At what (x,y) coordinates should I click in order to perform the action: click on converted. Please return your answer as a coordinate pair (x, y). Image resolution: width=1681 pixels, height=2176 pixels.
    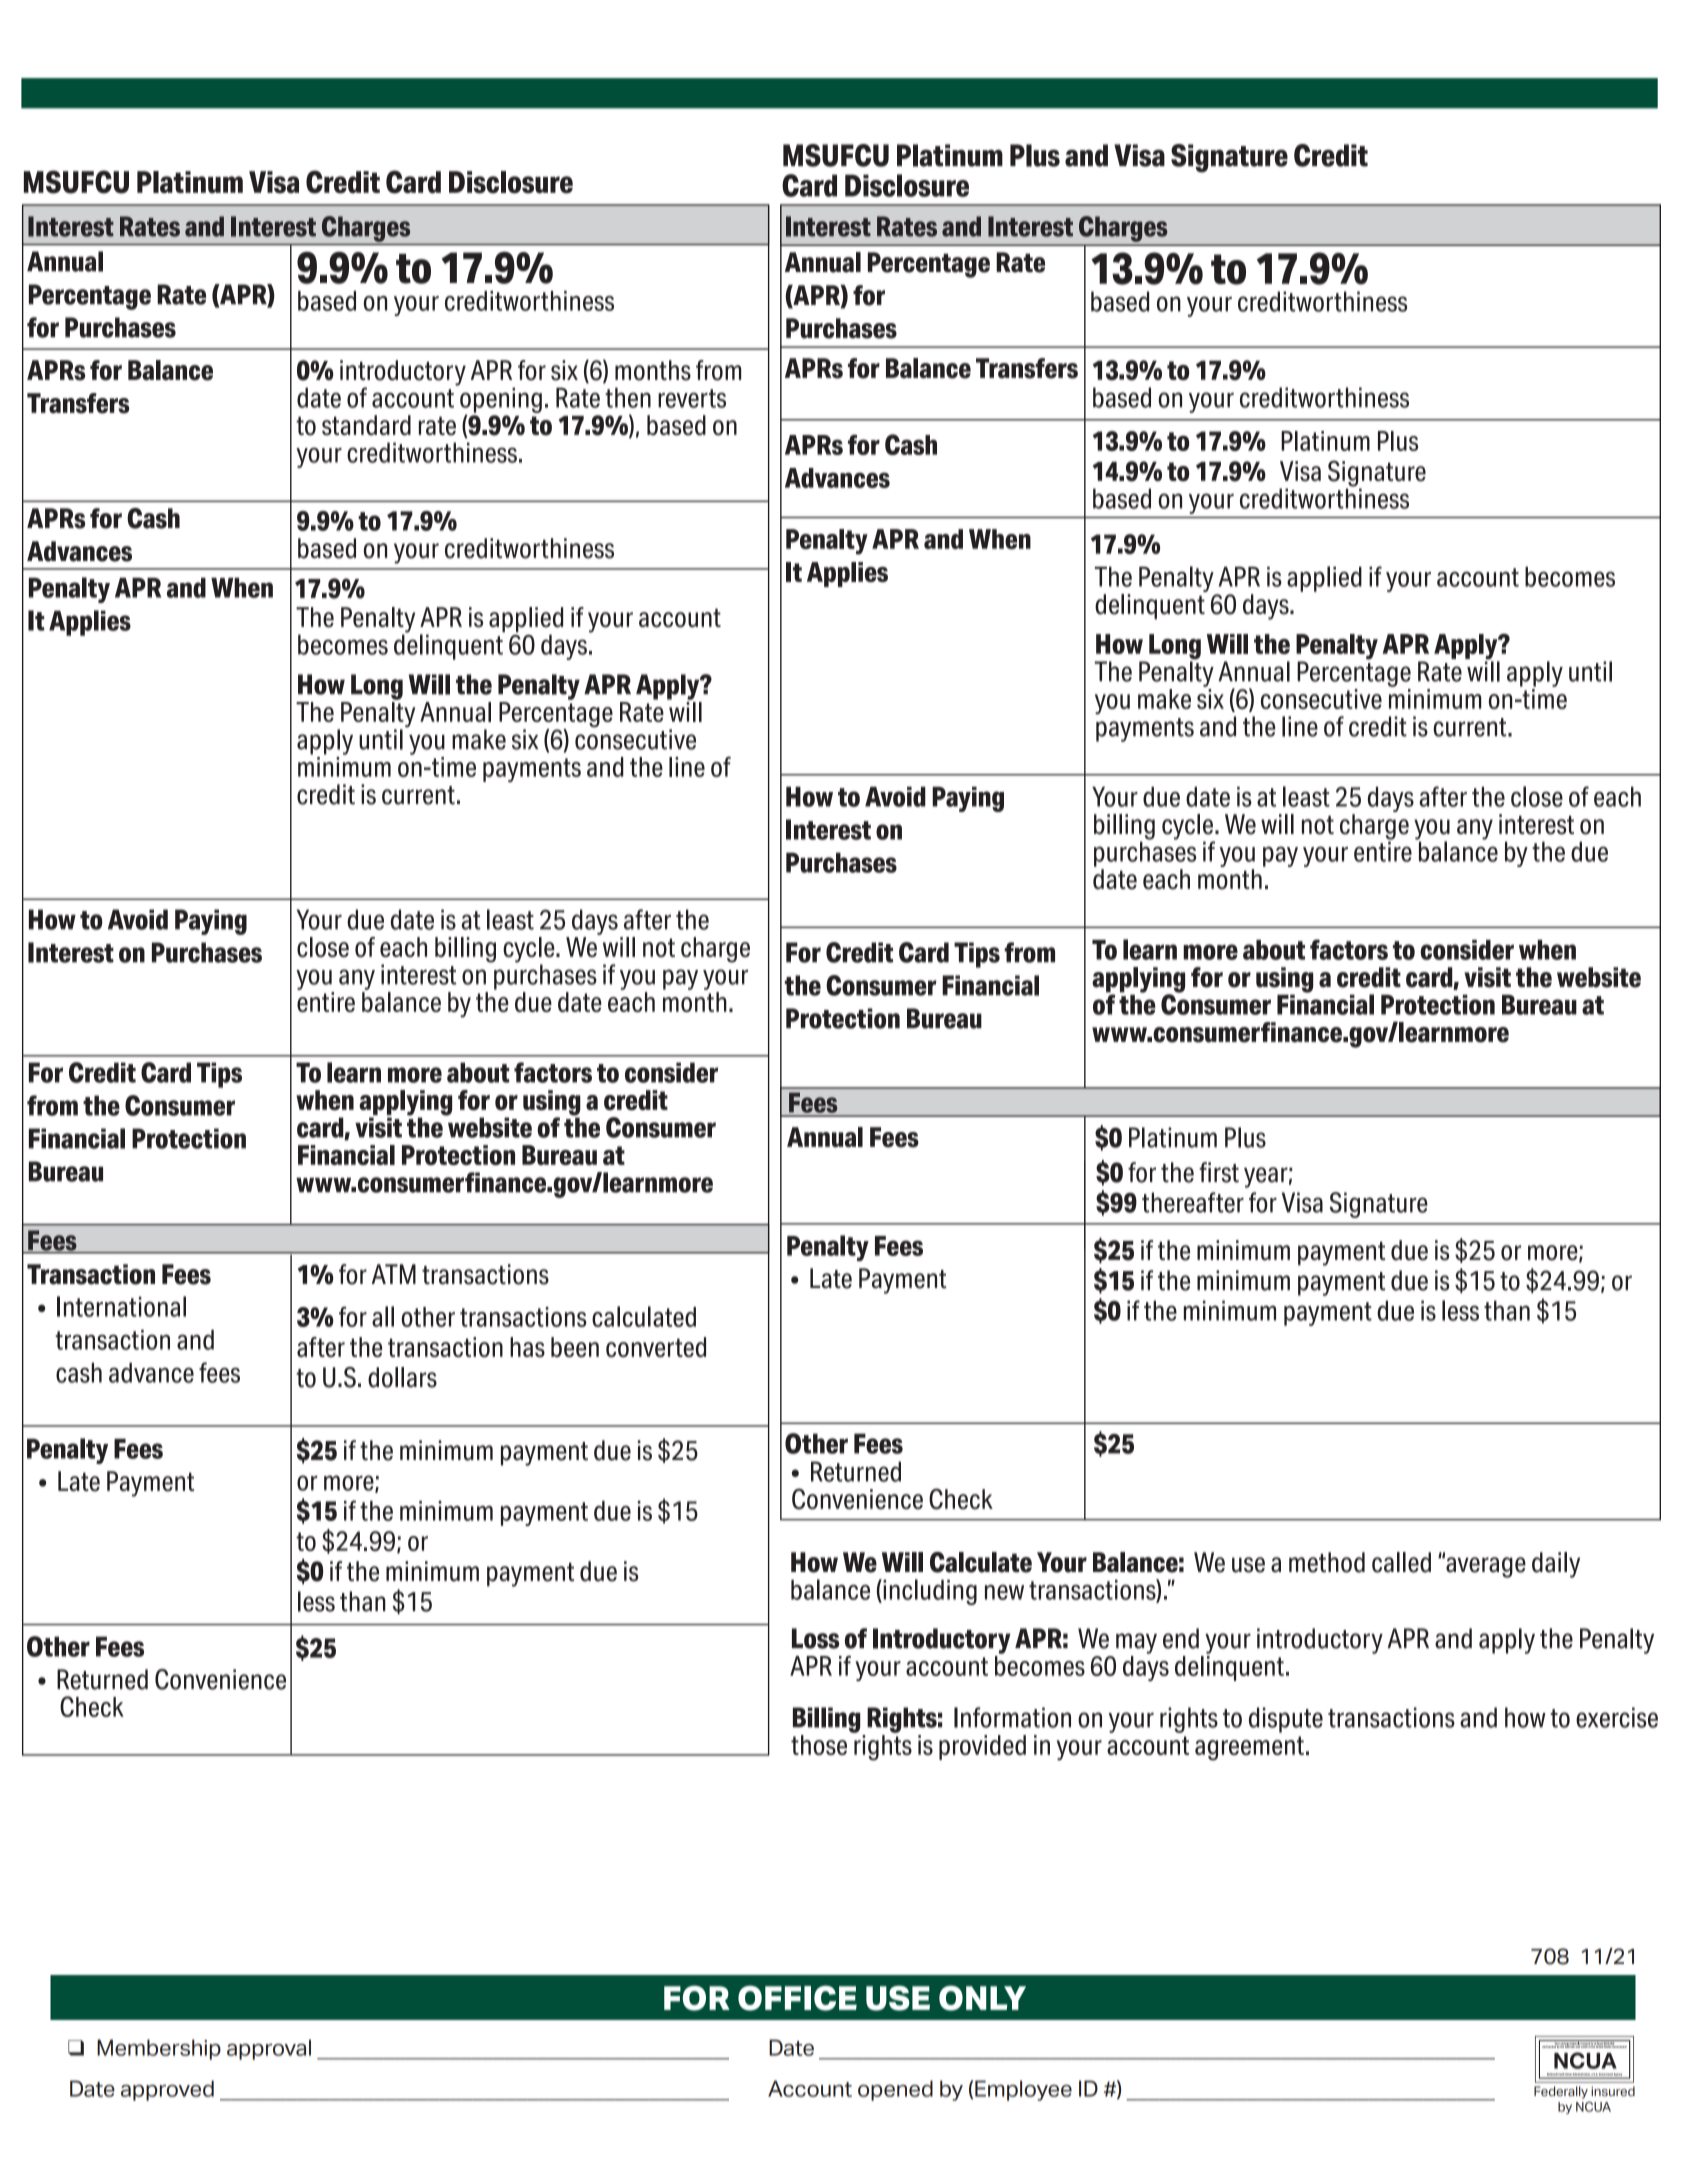
    Looking at the image, I should click on (656, 1347).
